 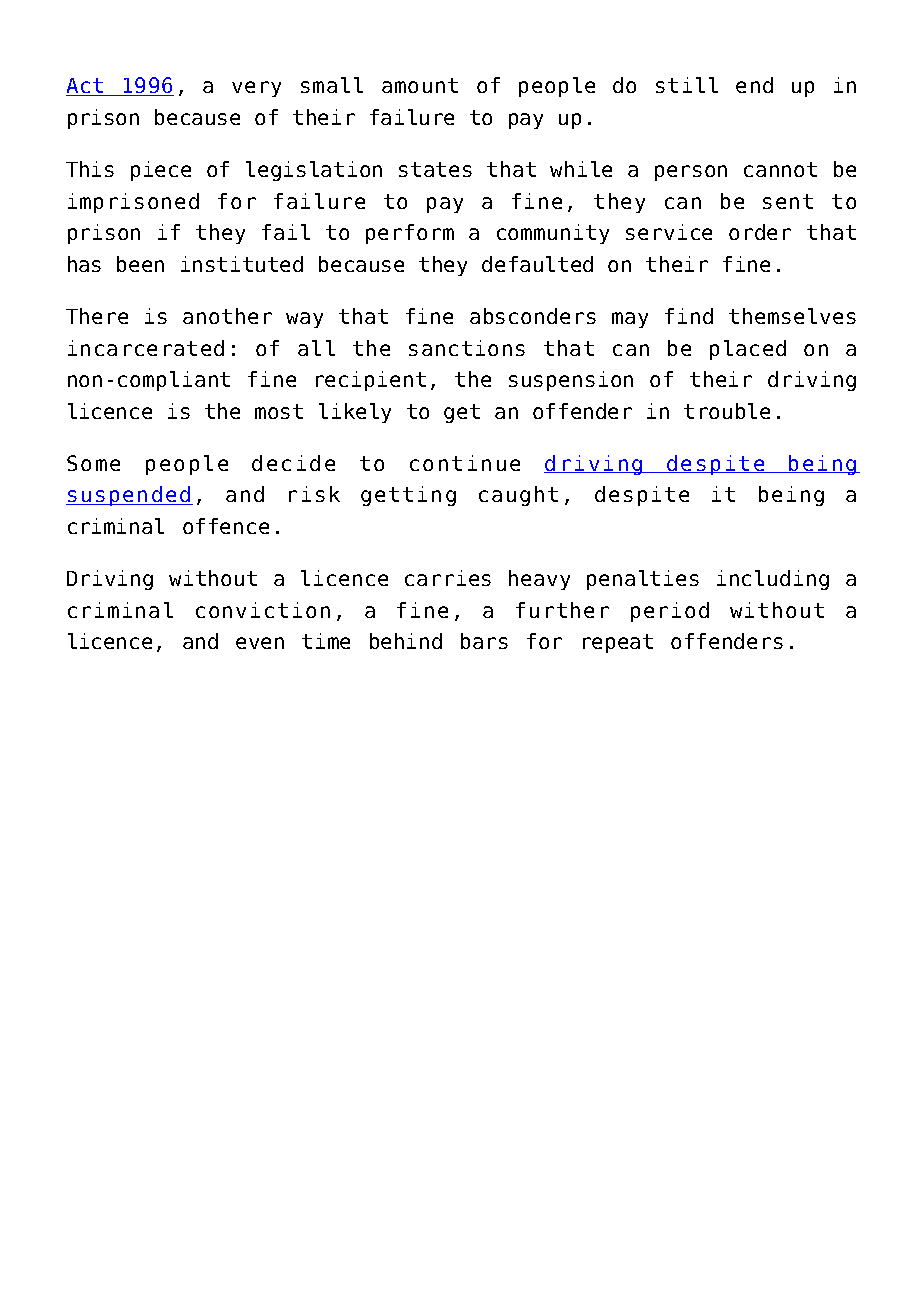 I want to click on even, so click(x=260, y=643).
